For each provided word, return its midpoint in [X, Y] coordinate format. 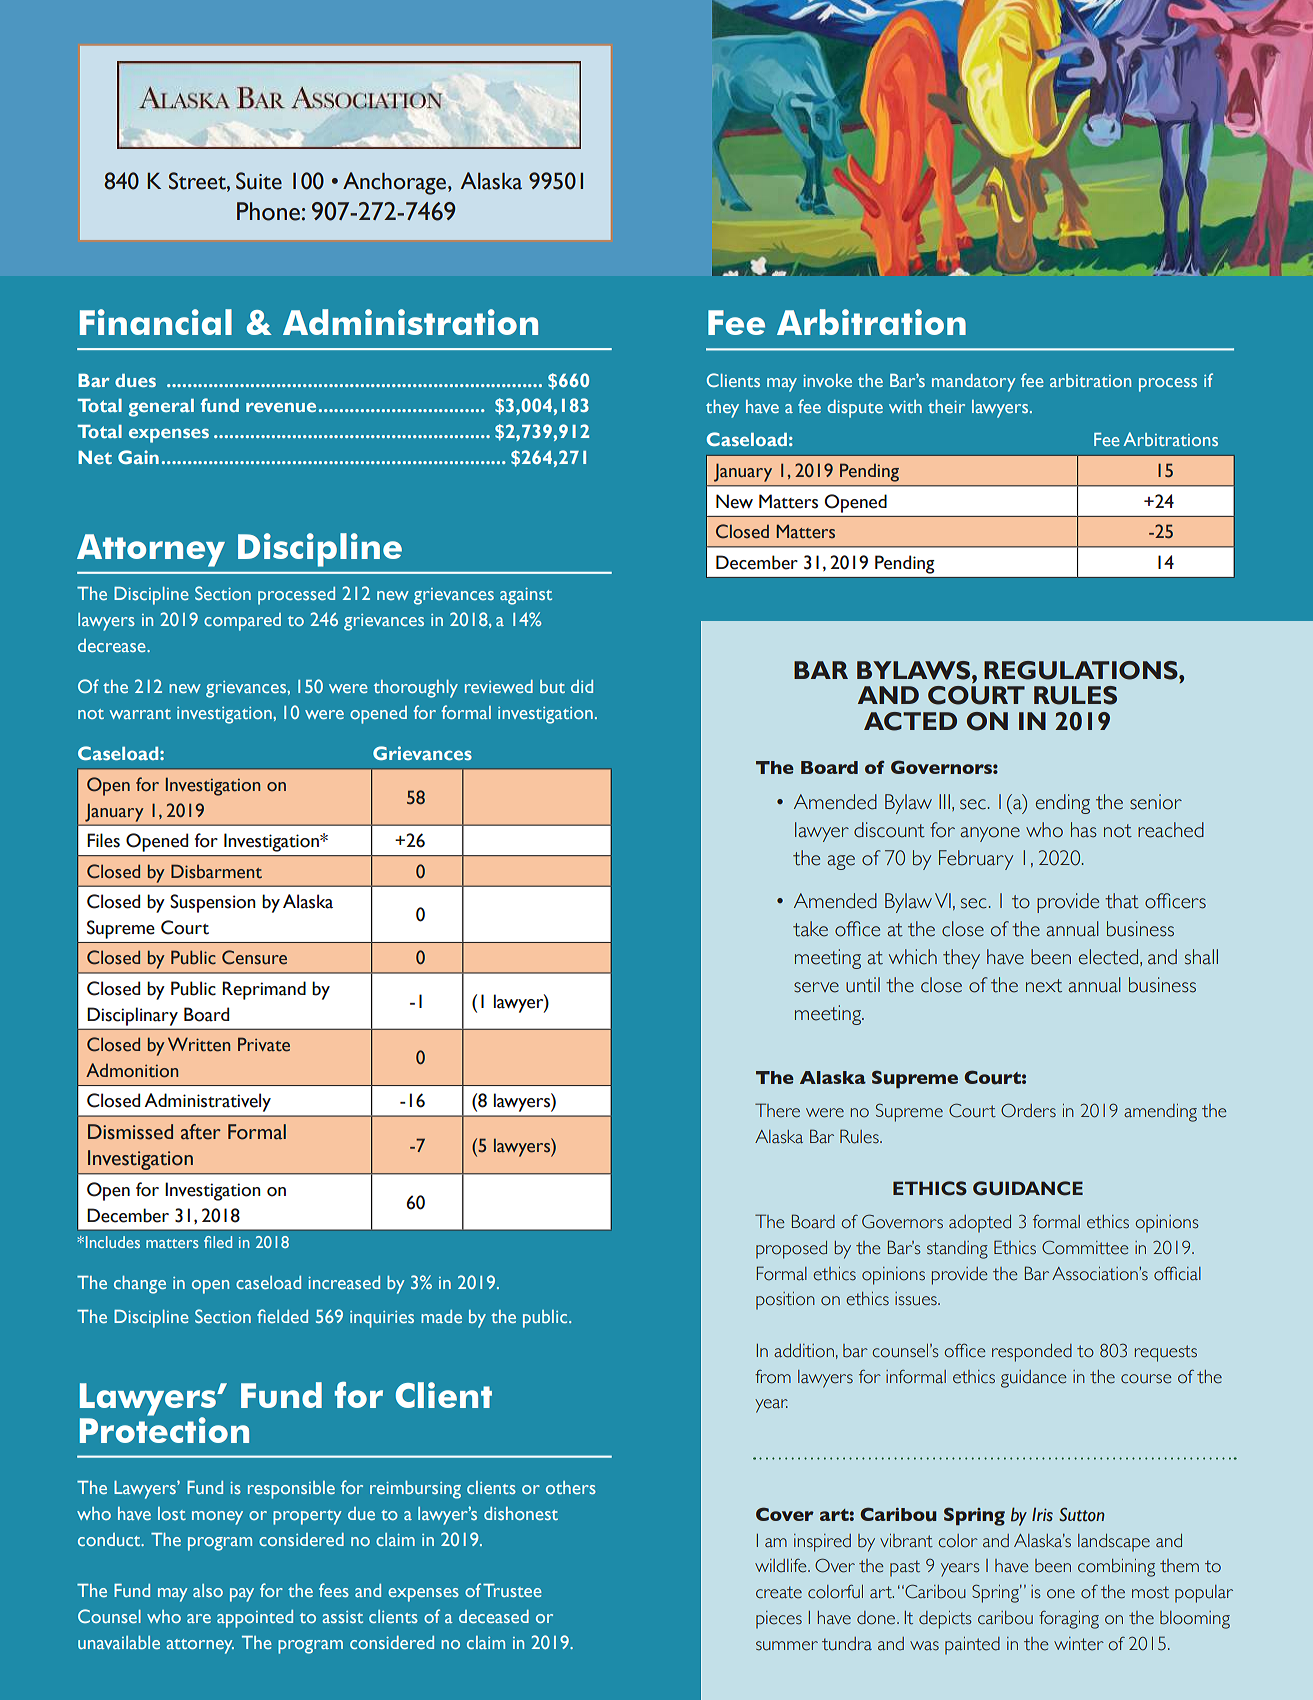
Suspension [213, 903]
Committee [1085, 1247]
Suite [259, 181]
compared [242, 622]
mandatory [973, 383]
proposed [791, 1250]
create [779, 1592]
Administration [410, 322]
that [1122, 901]
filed [218, 1242]
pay [242, 1595]
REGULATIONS [1082, 670]
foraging [1069, 1620]
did [582, 686]
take [810, 929]
